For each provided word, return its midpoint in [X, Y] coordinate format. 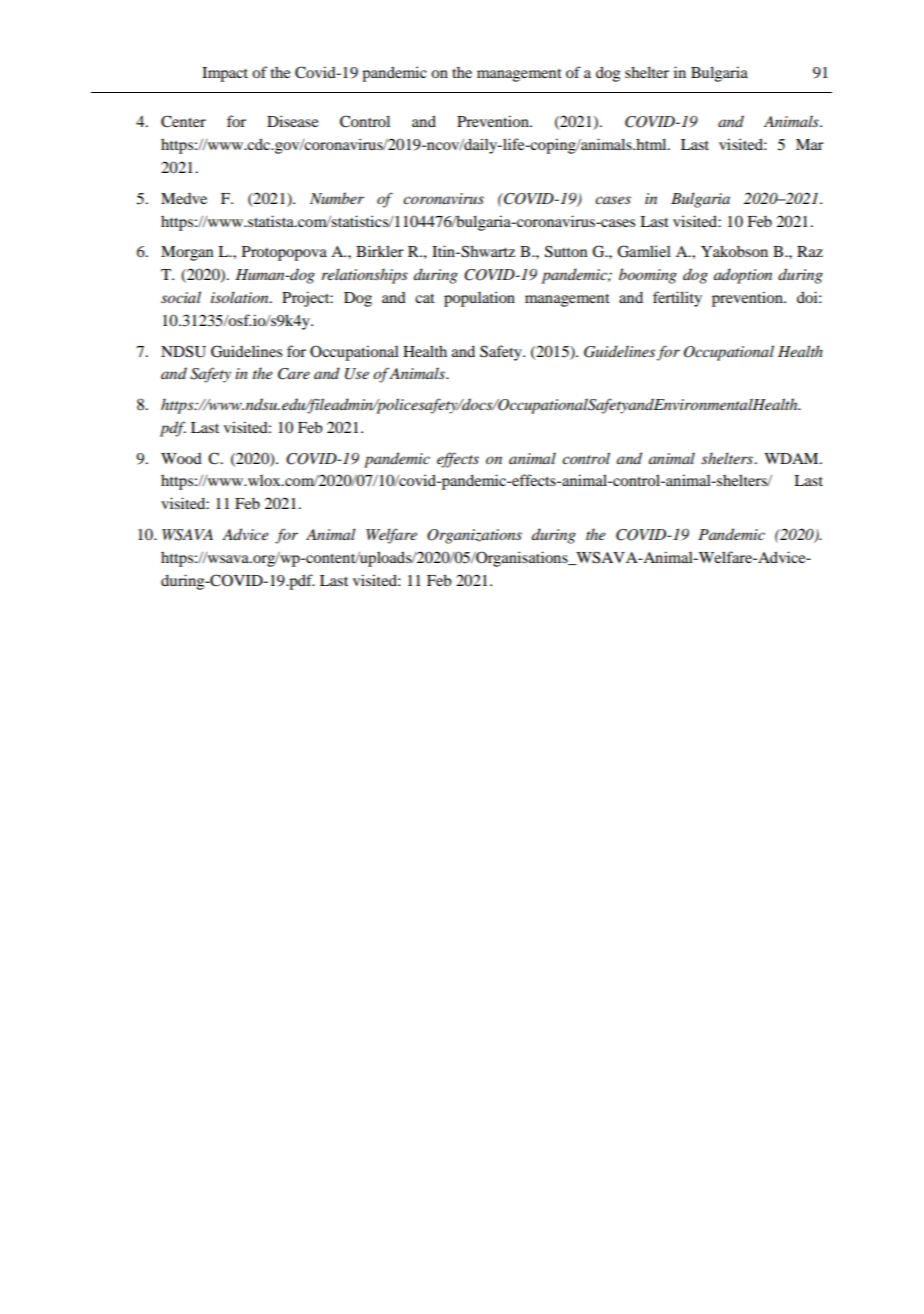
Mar [810, 144]
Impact [225, 74]
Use [357, 374]
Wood [181, 458]
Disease [292, 121]
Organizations [474, 536]
